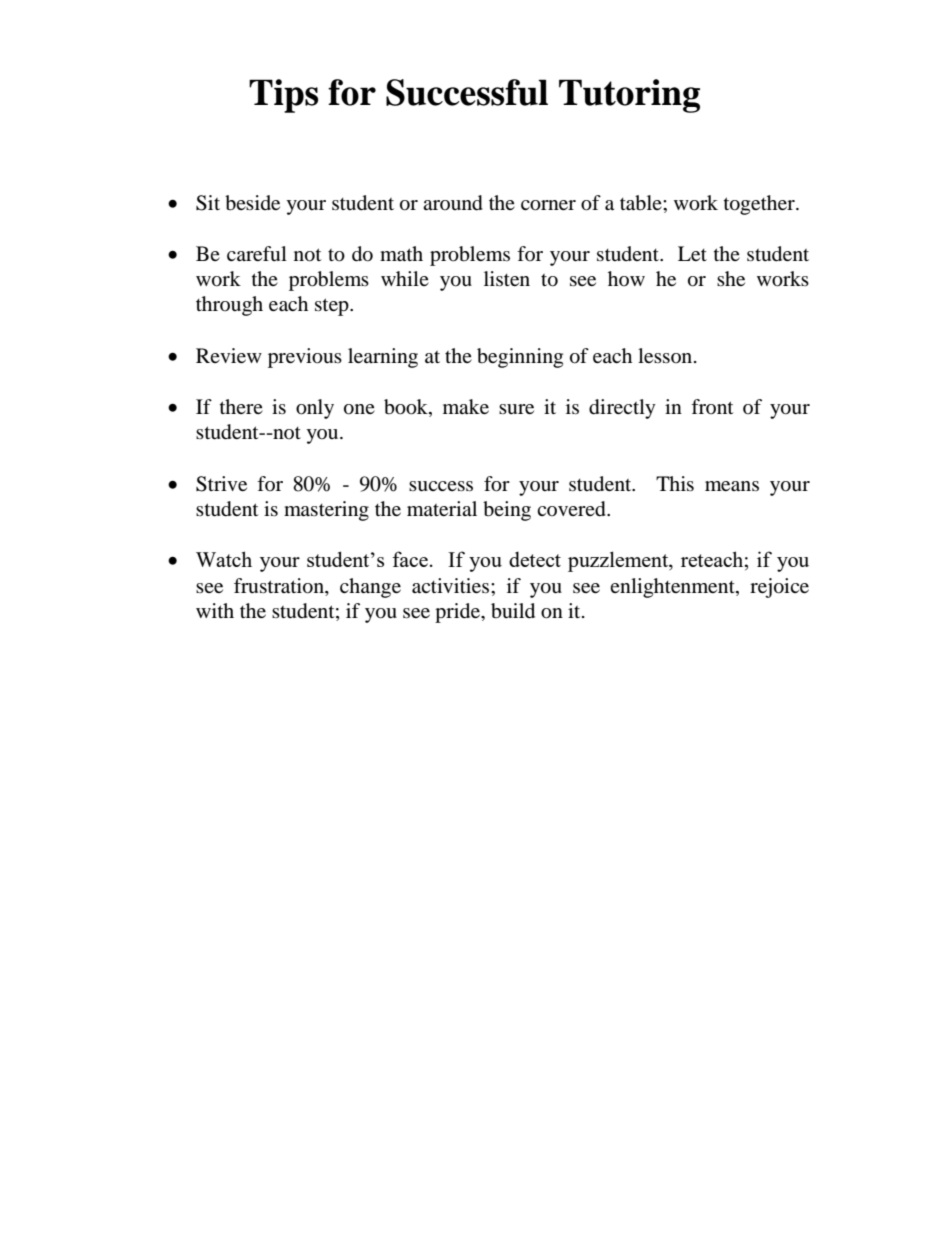 This page has width=952, height=1233. Describe the element at coordinates (516, 409) in the page. I see `sure` at that location.
